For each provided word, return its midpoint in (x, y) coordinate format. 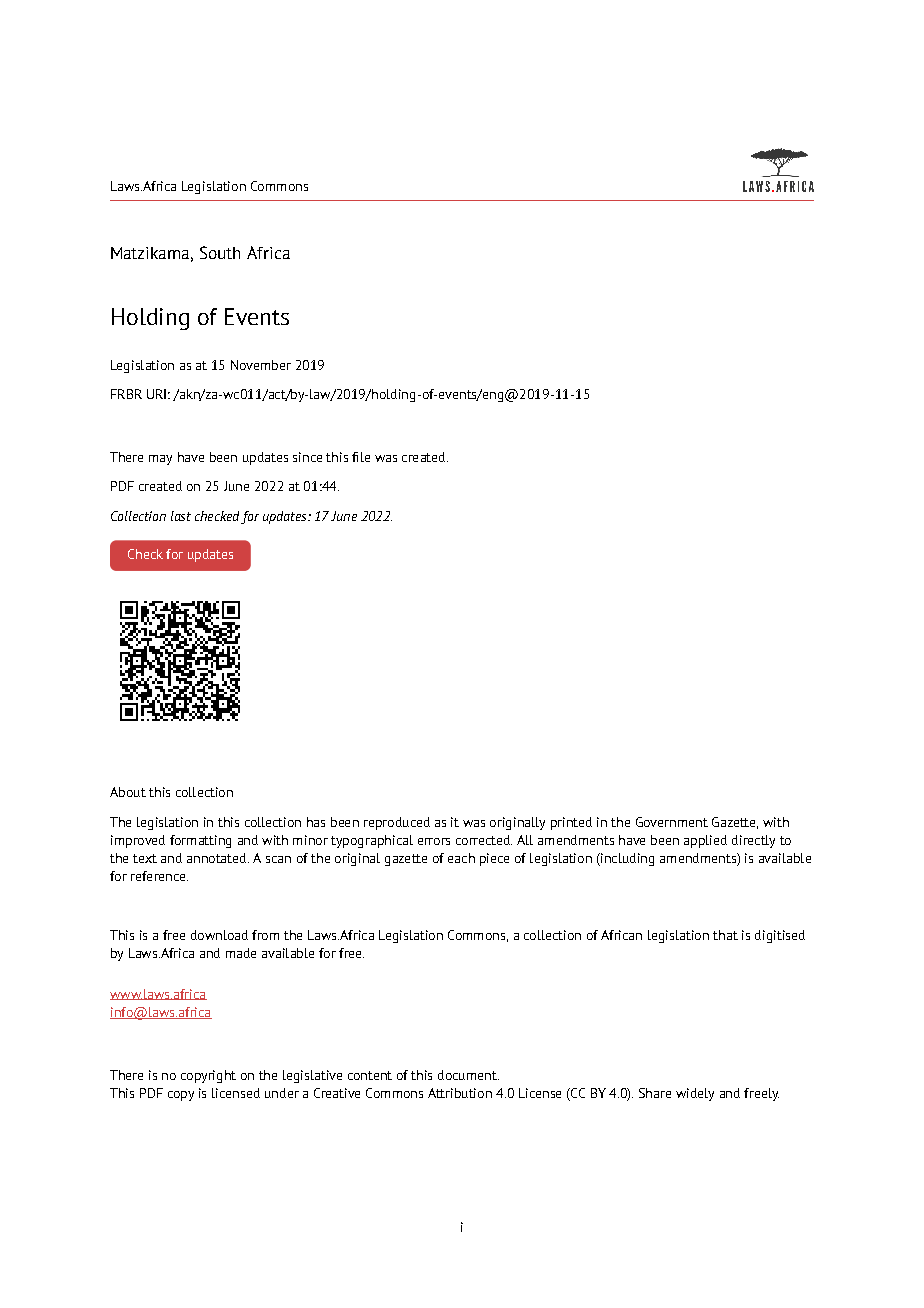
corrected (484, 840)
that (725, 935)
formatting (200, 841)
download (219, 935)
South (220, 252)
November (261, 365)
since (307, 457)
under (282, 1093)
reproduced (397, 823)
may (160, 460)
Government (672, 822)
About (128, 792)
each (461, 858)
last (181, 516)
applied (705, 841)
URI (156, 394)
